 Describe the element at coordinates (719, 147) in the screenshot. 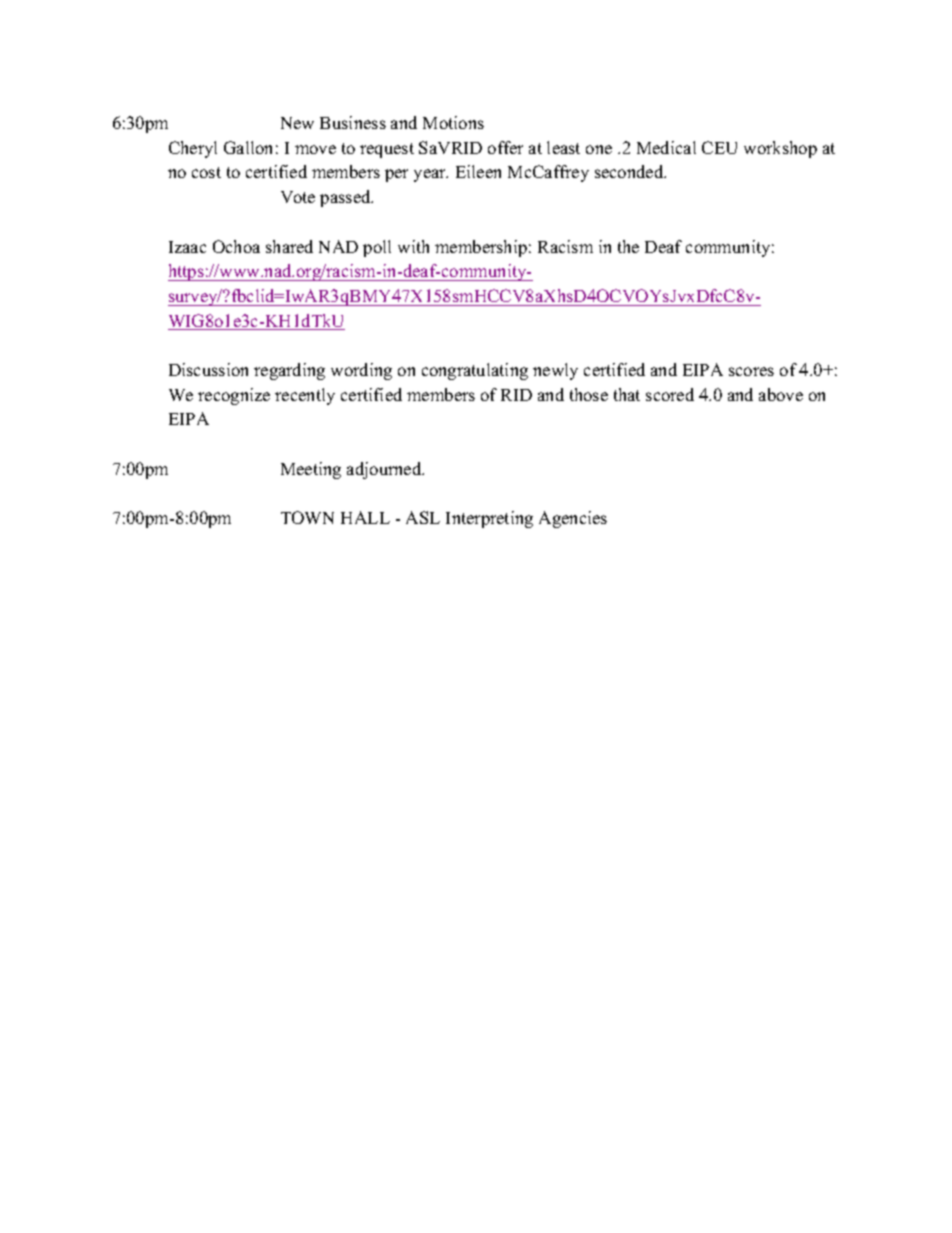

I see `CEU` at that location.
